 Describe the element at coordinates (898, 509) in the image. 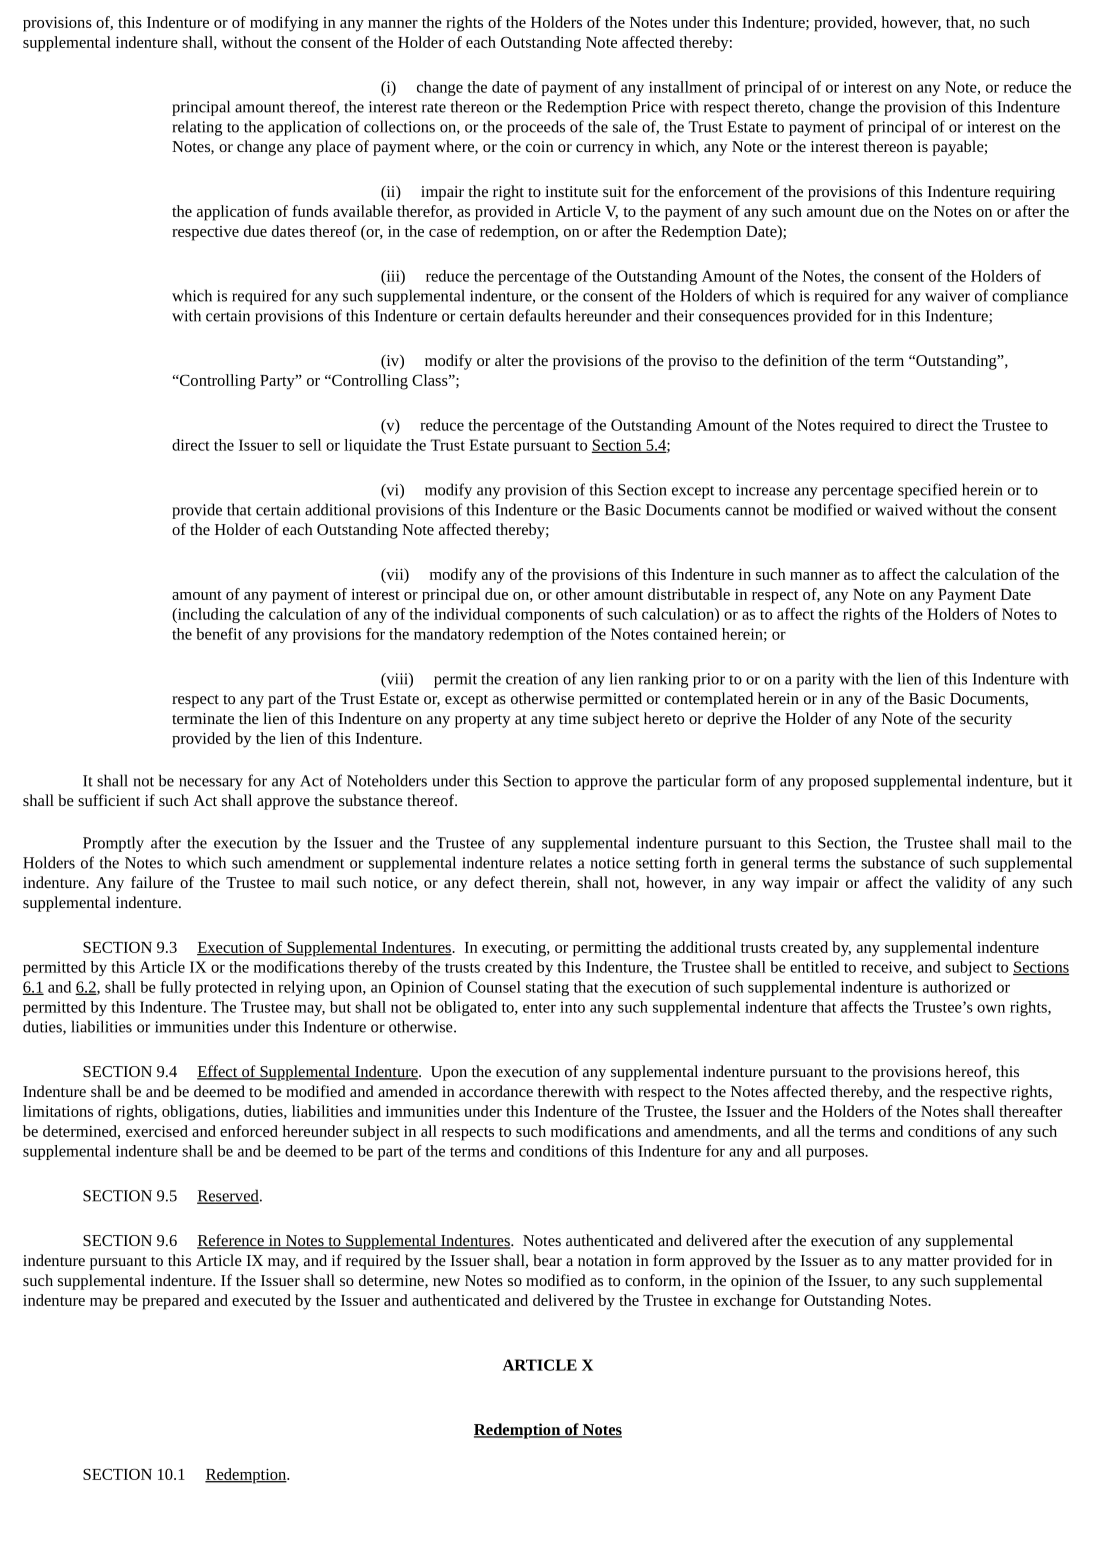

I see `waived` at that location.
